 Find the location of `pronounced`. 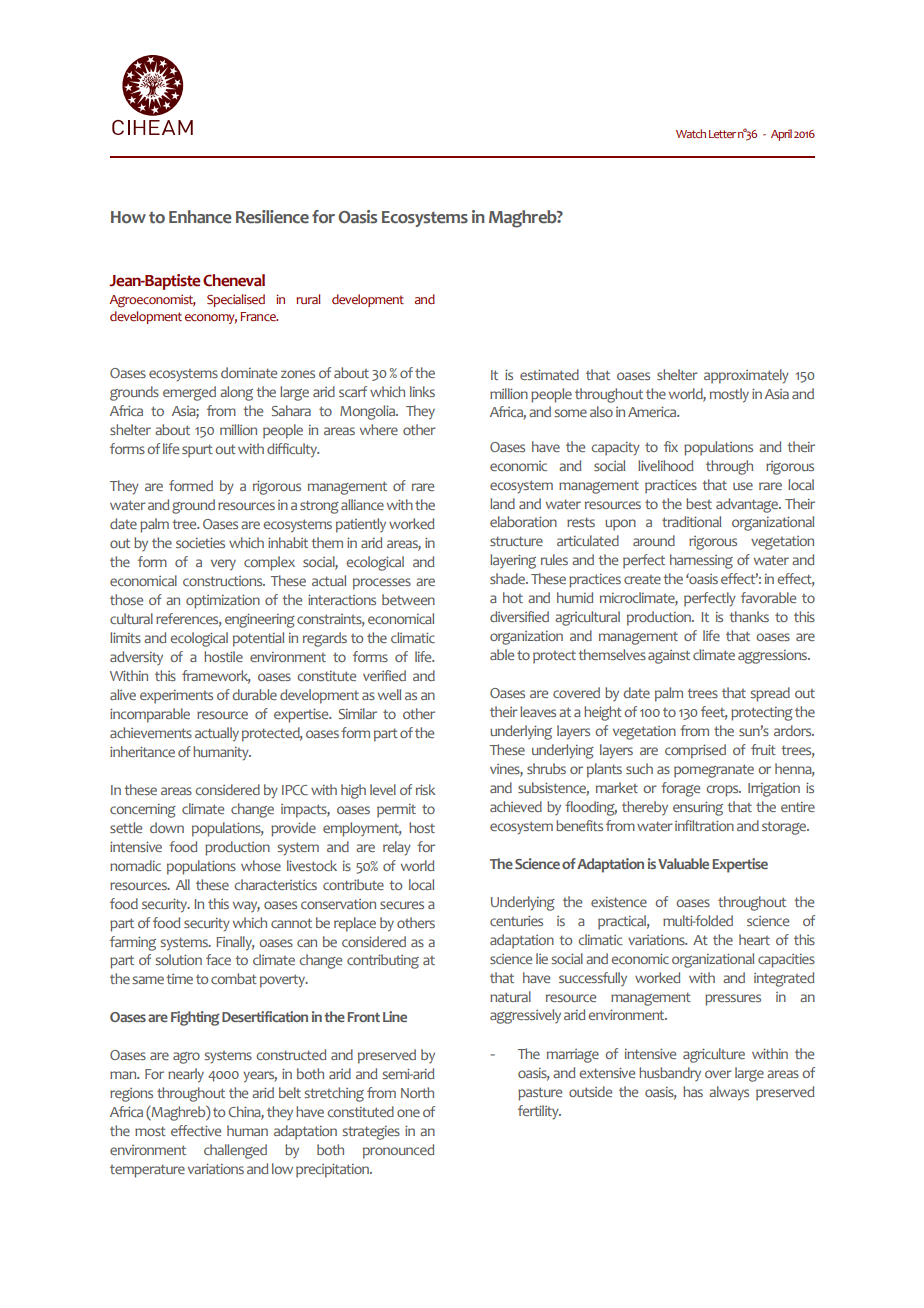

pronounced is located at coordinates (398, 1151).
